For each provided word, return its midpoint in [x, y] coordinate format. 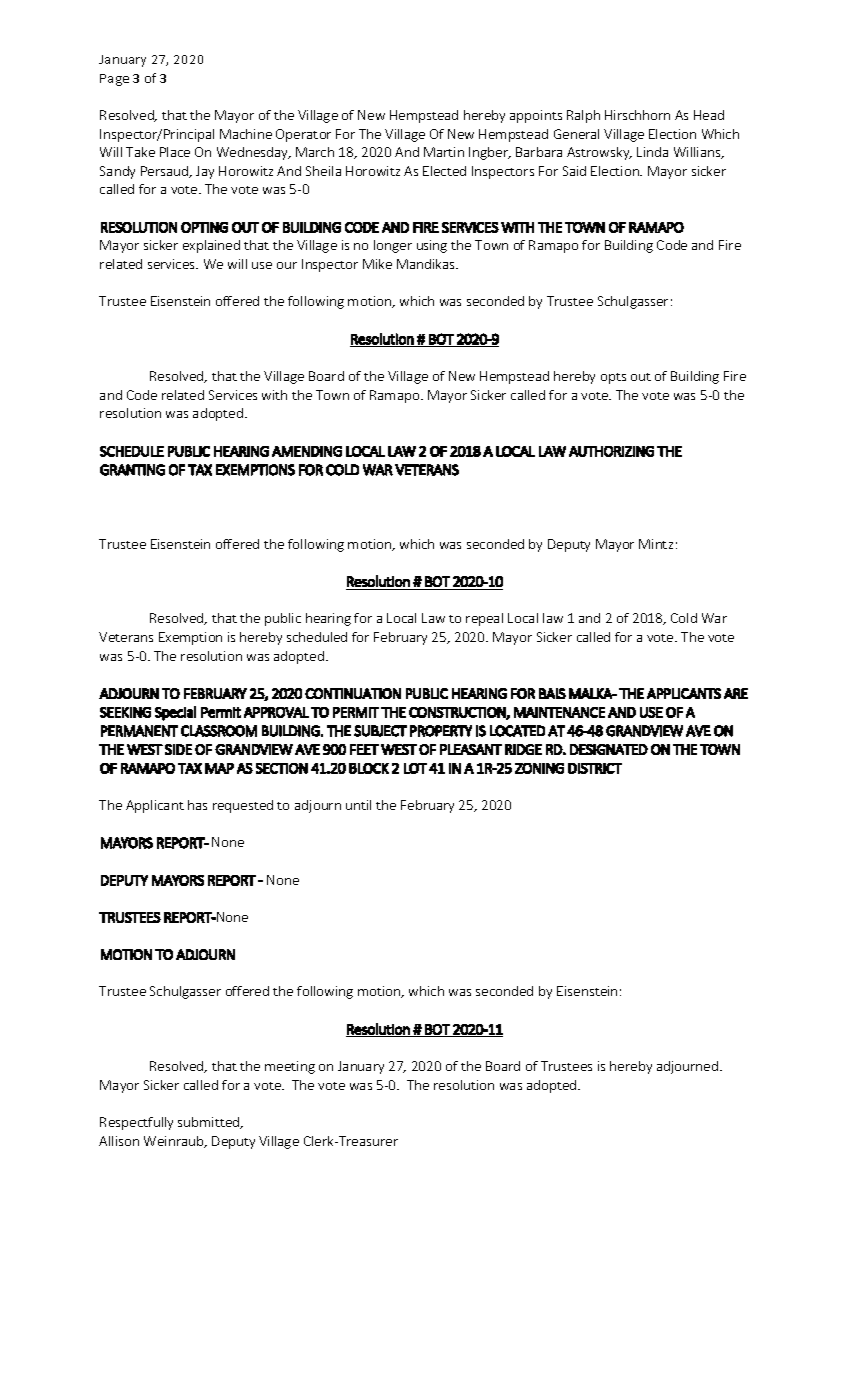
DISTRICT [595, 768]
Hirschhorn [637, 115]
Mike [377, 264]
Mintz [656, 544]
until [358, 805]
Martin [444, 152]
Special [175, 713]
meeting [290, 1067]
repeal [484, 619]
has [197, 805]
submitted [210, 1123]
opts [613, 378]
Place [175, 152]
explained [211, 246]
